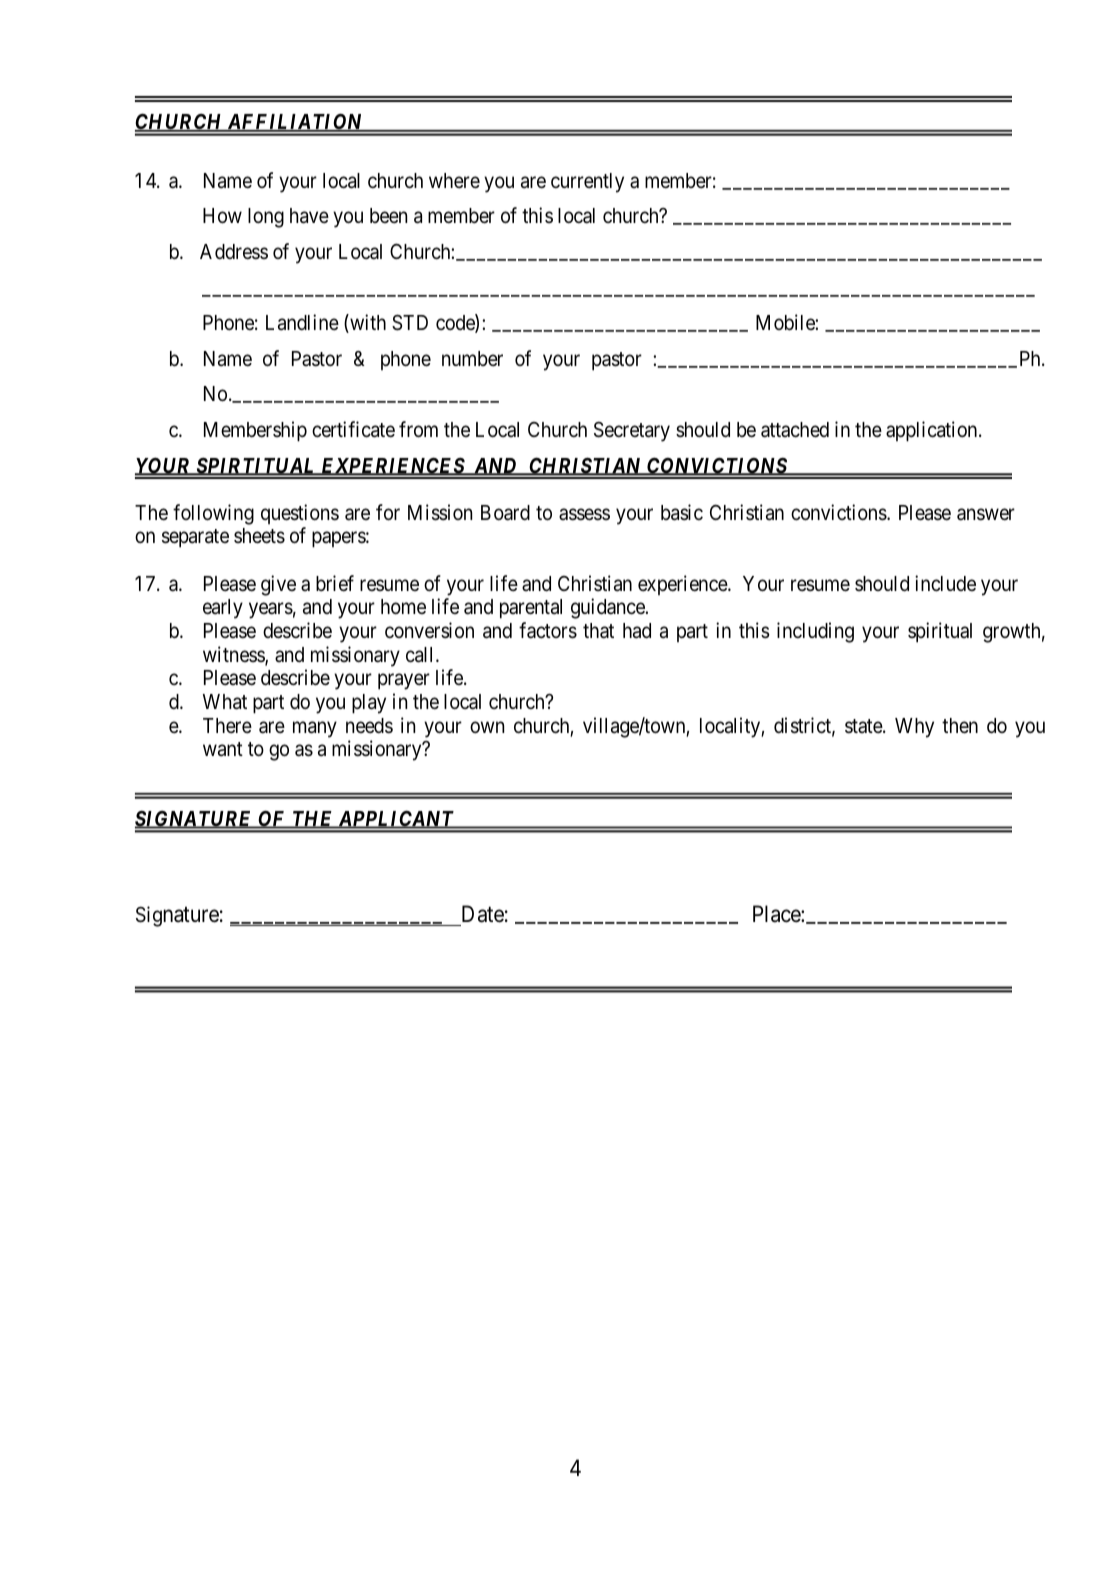 This screenshot has width=1115, height=1577. I want to click on AFFILIATION, so click(295, 123).
